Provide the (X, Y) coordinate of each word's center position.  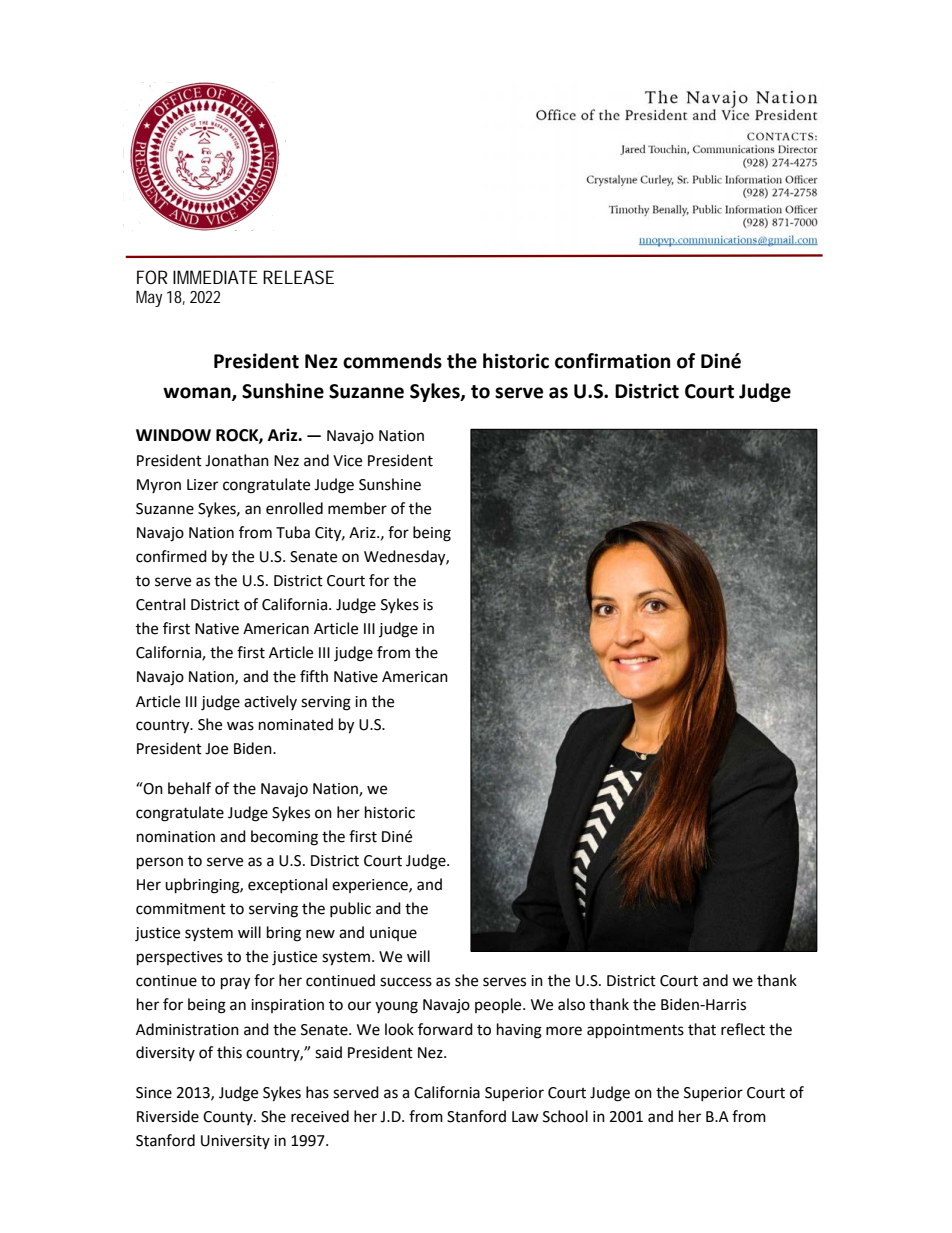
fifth (314, 676)
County (229, 1118)
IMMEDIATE (215, 277)
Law (525, 1117)
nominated (296, 724)
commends (392, 361)
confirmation (612, 361)
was (240, 726)
